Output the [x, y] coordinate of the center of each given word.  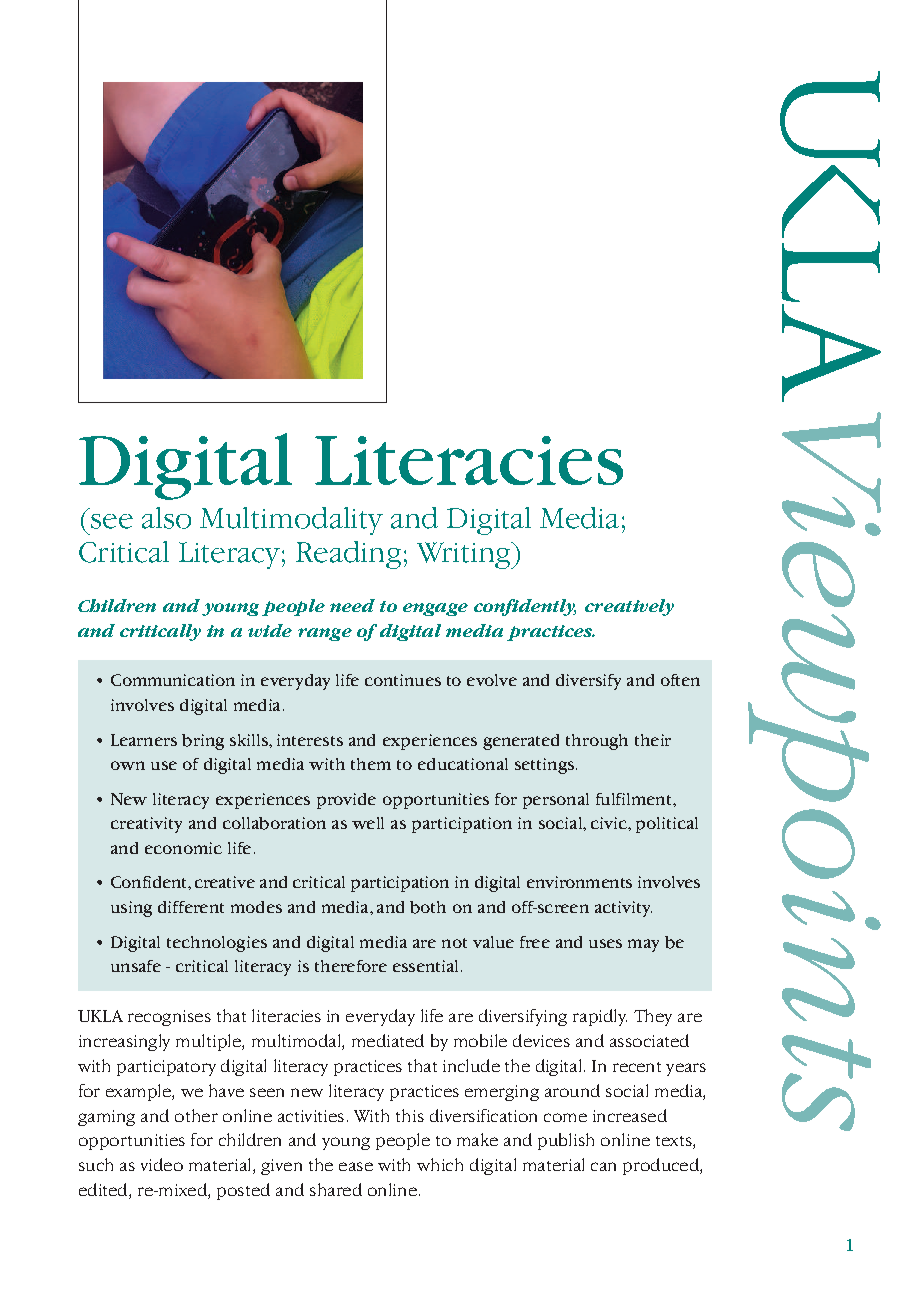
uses [605, 943]
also [166, 518]
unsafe [136, 966]
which [440, 1164]
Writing [465, 555]
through [597, 742]
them [371, 764]
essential [425, 966]
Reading [348, 555]
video [162, 1164]
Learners [144, 740]
